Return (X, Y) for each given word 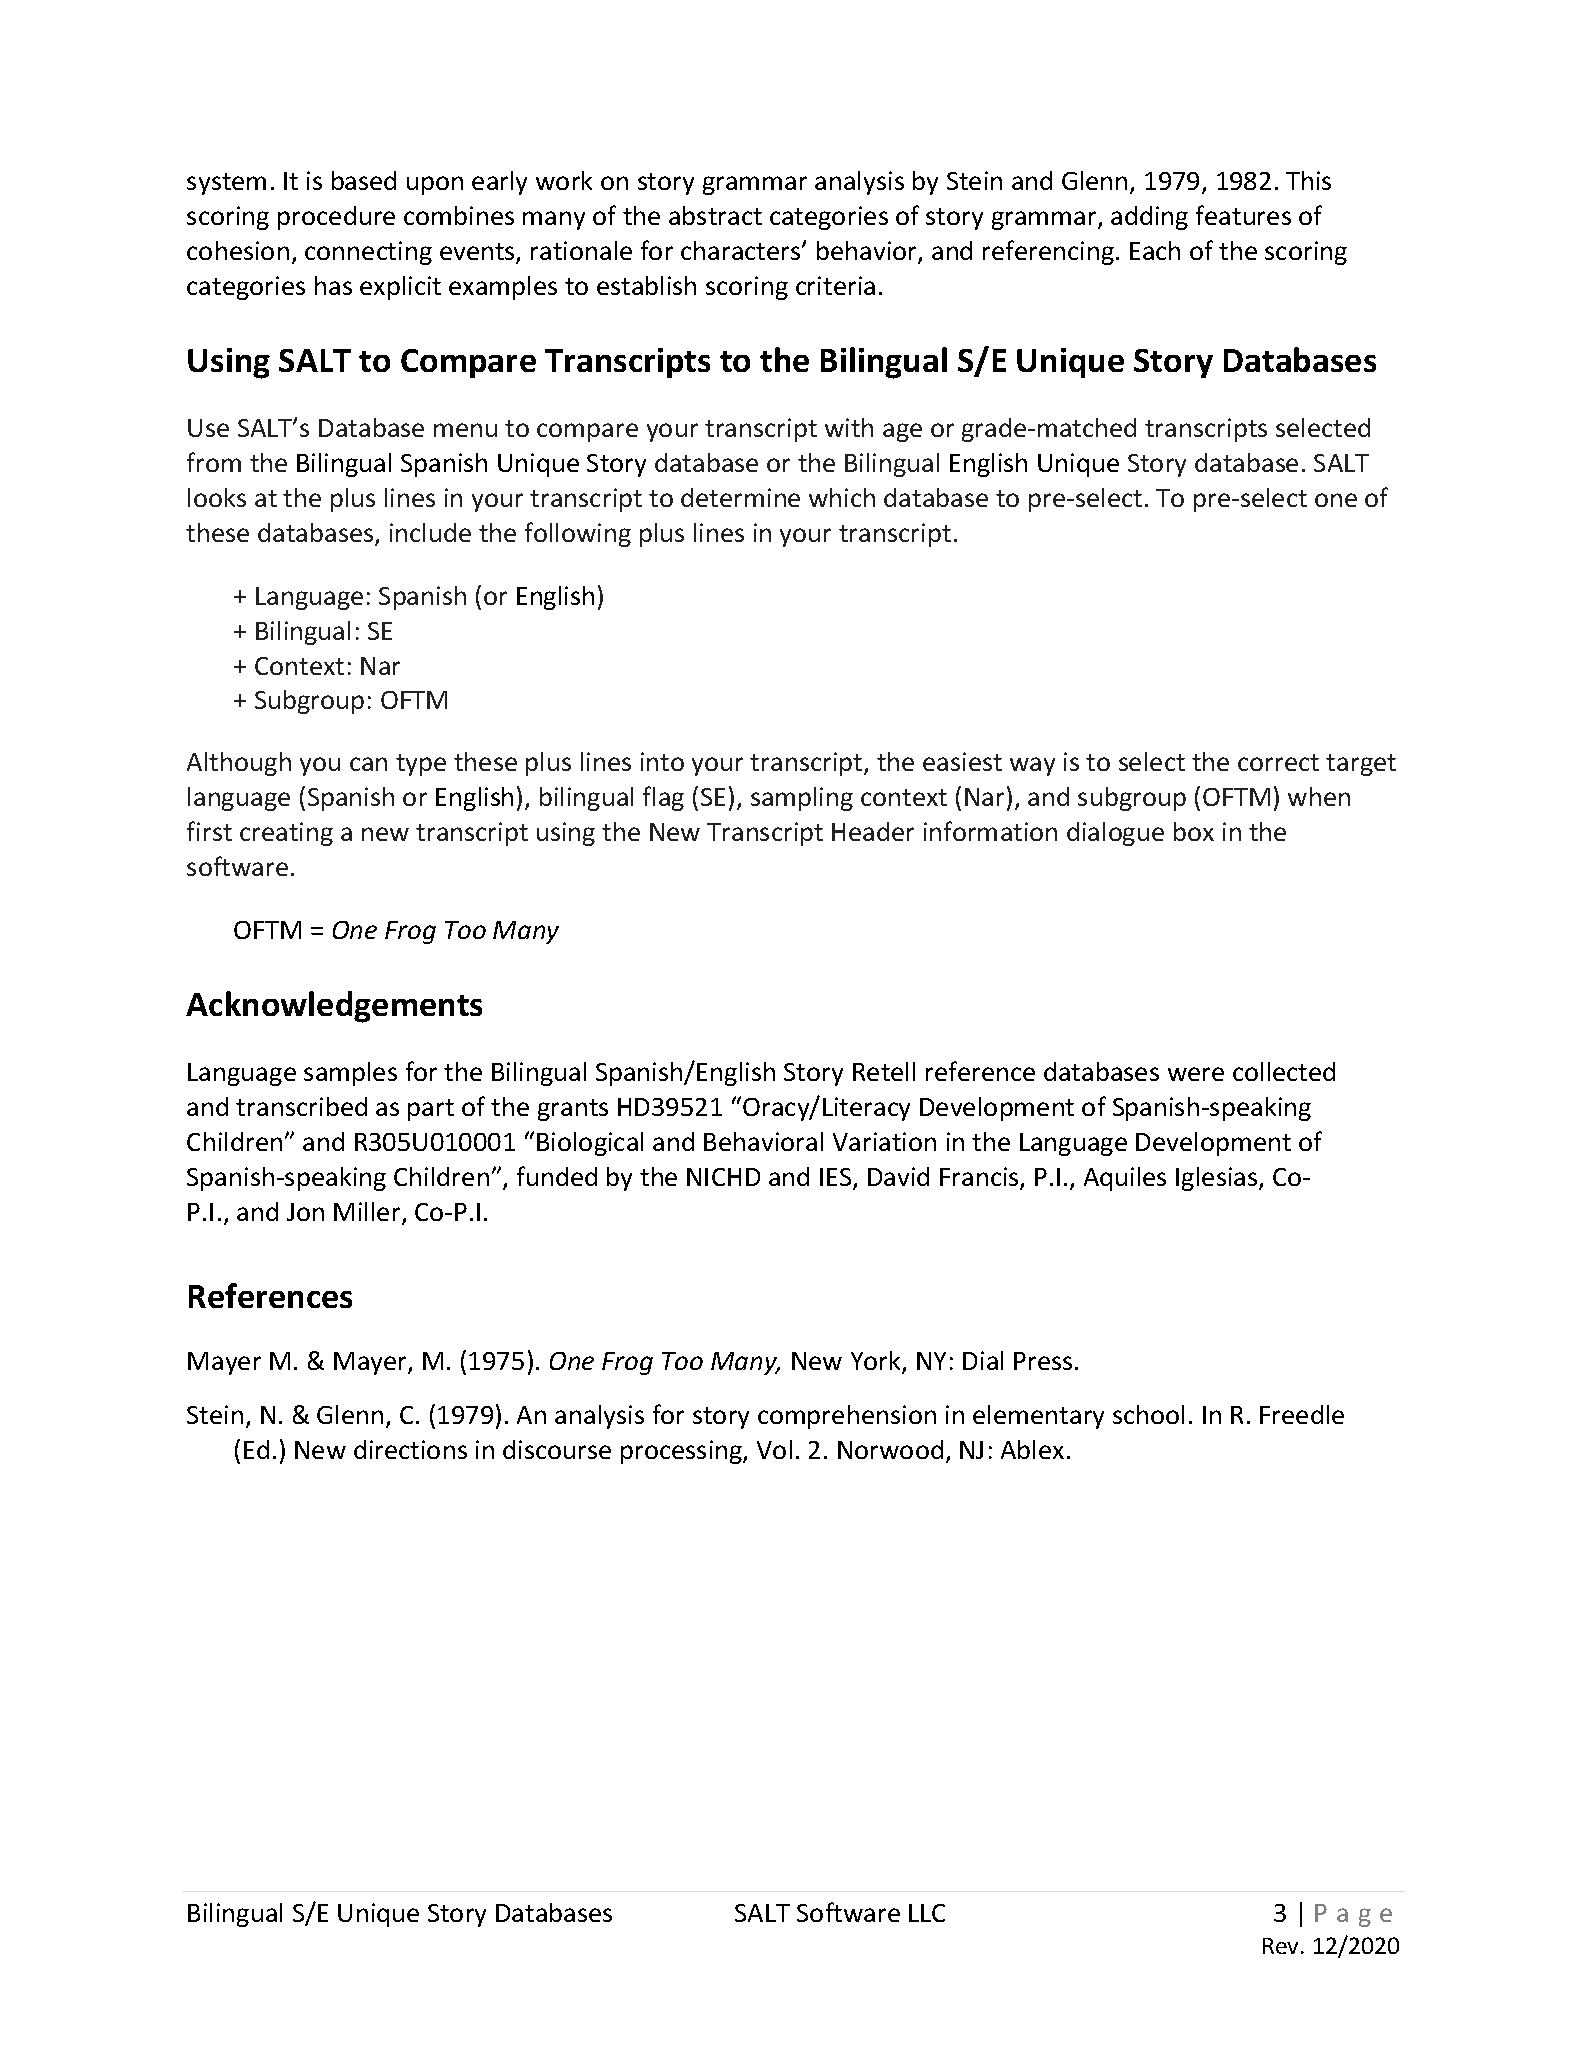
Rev (1282, 1946)
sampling (802, 799)
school (1148, 1414)
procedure (336, 218)
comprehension (847, 1417)
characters (742, 250)
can (368, 764)
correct (1278, 762)
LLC (927, 1913)
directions (410, 1449)
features (1243, 215)
